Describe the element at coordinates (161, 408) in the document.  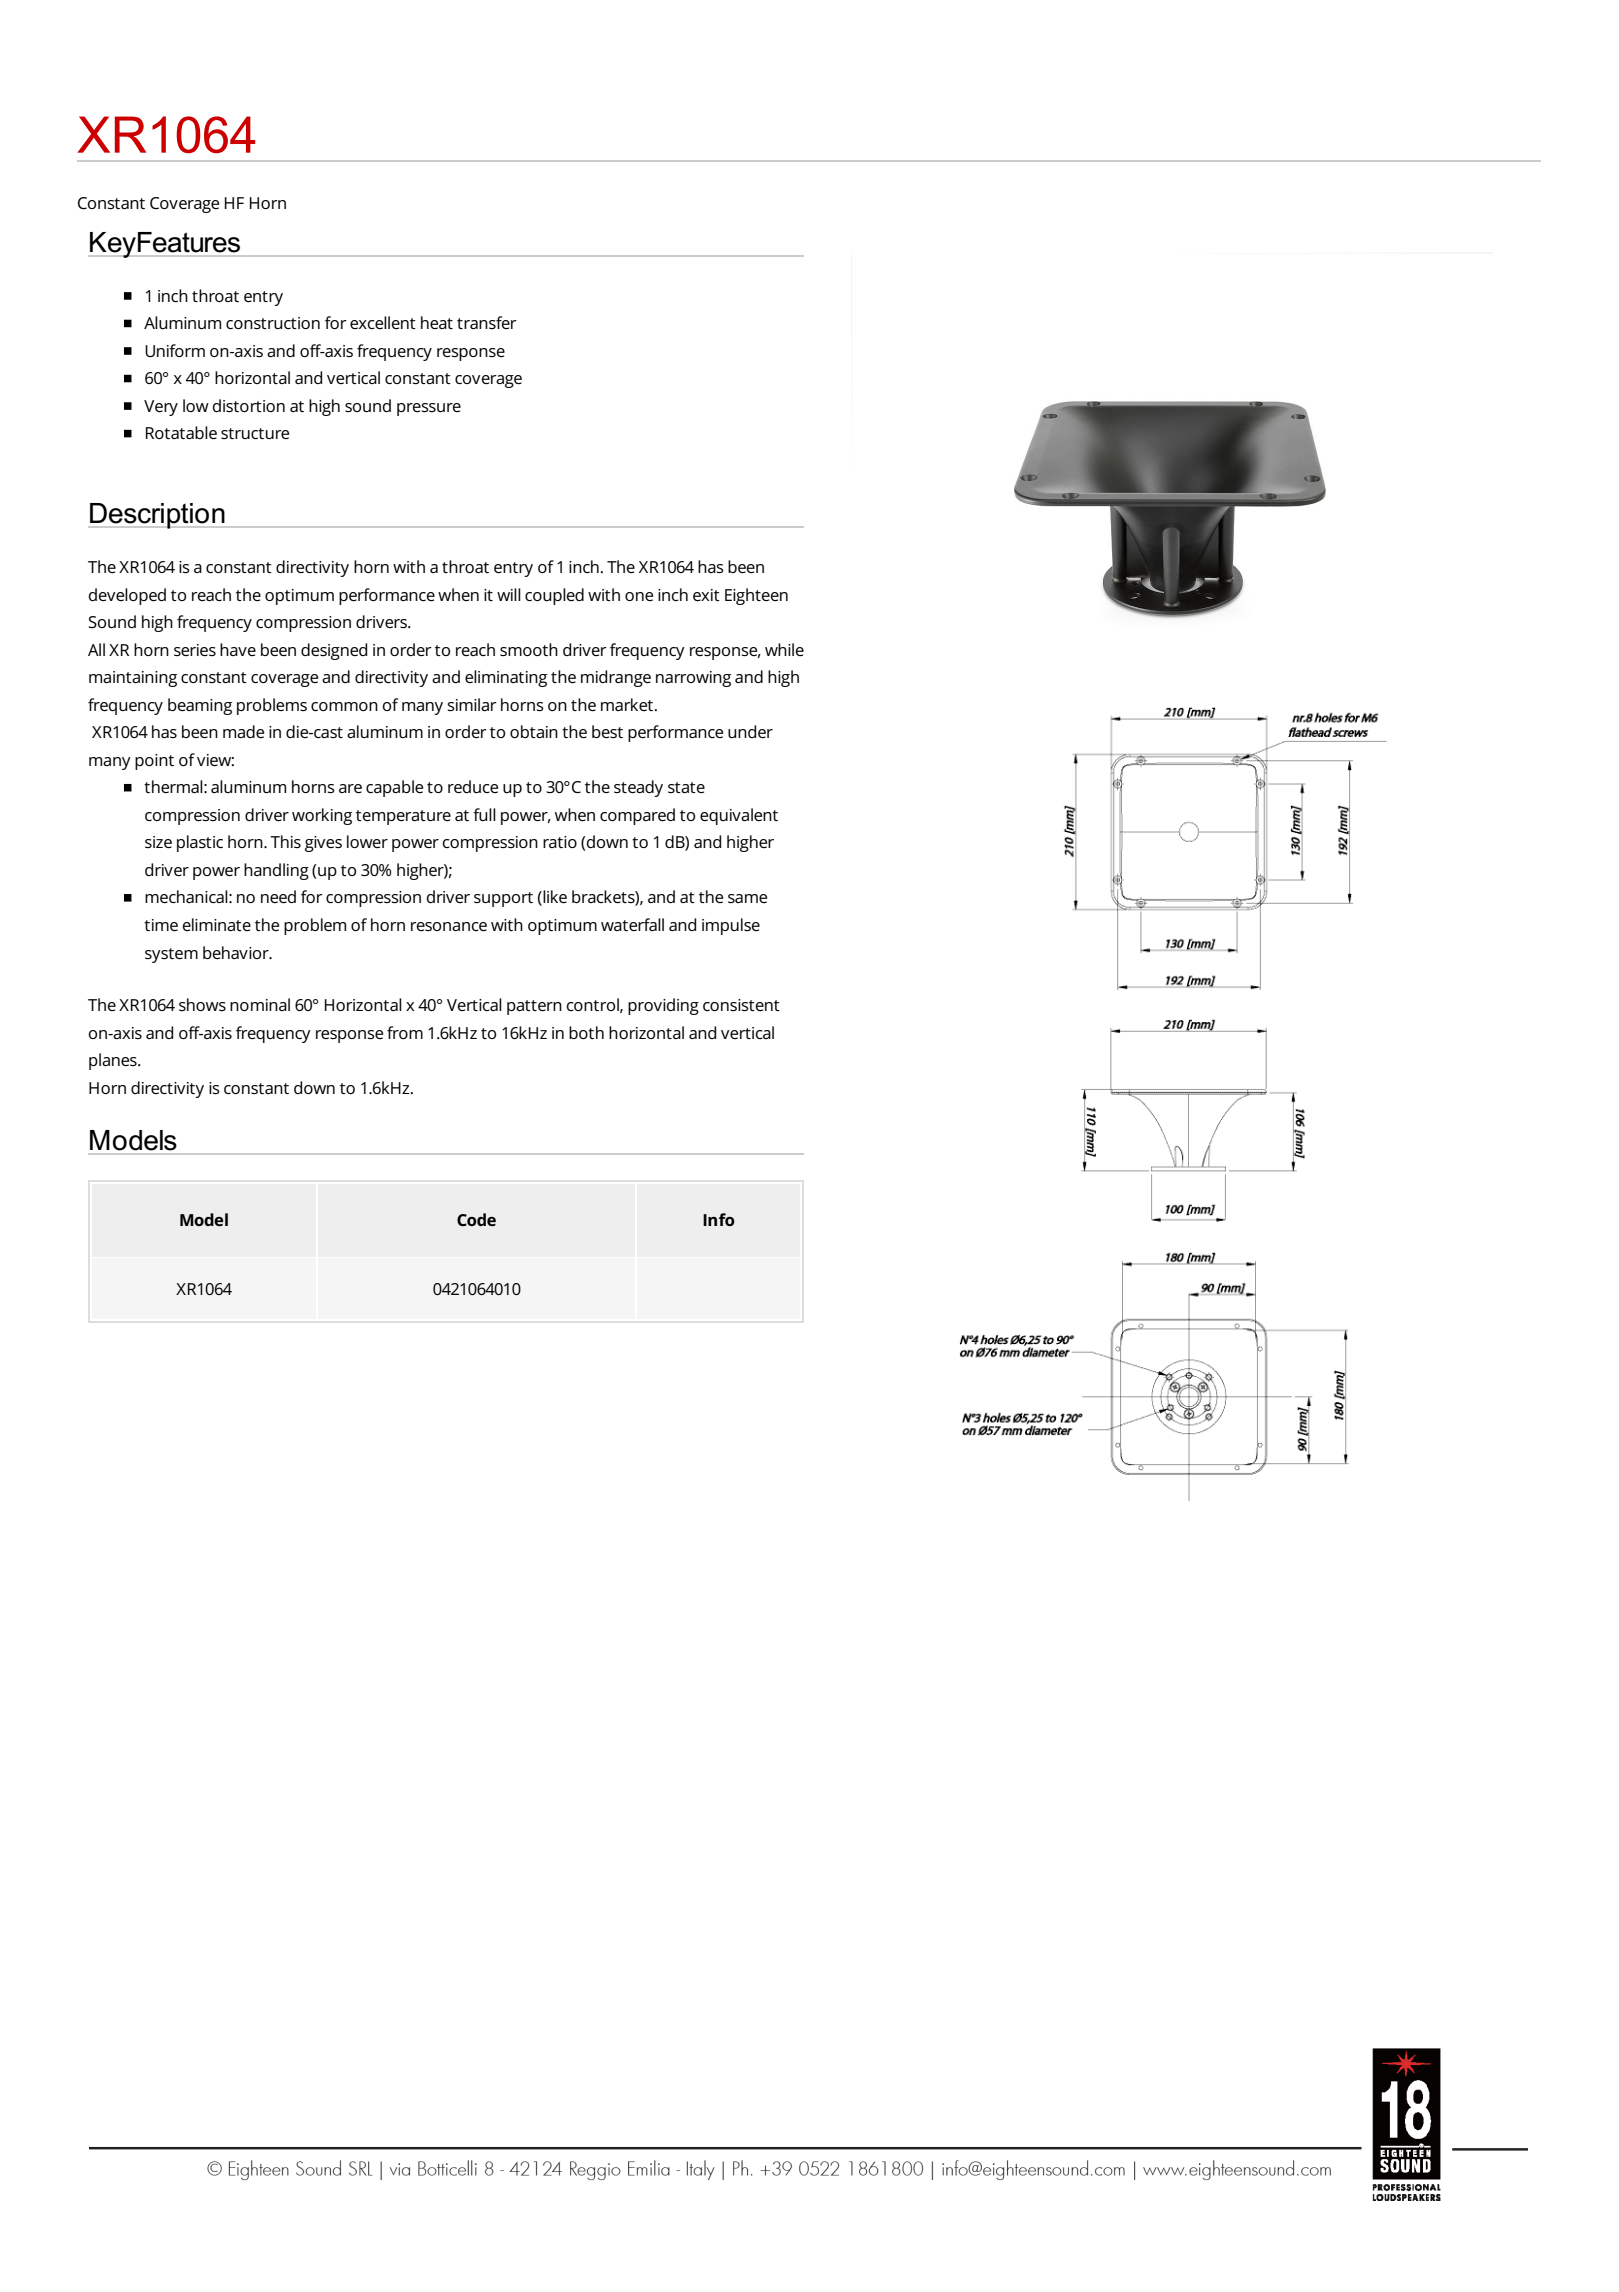
I see `Very` at that location.
